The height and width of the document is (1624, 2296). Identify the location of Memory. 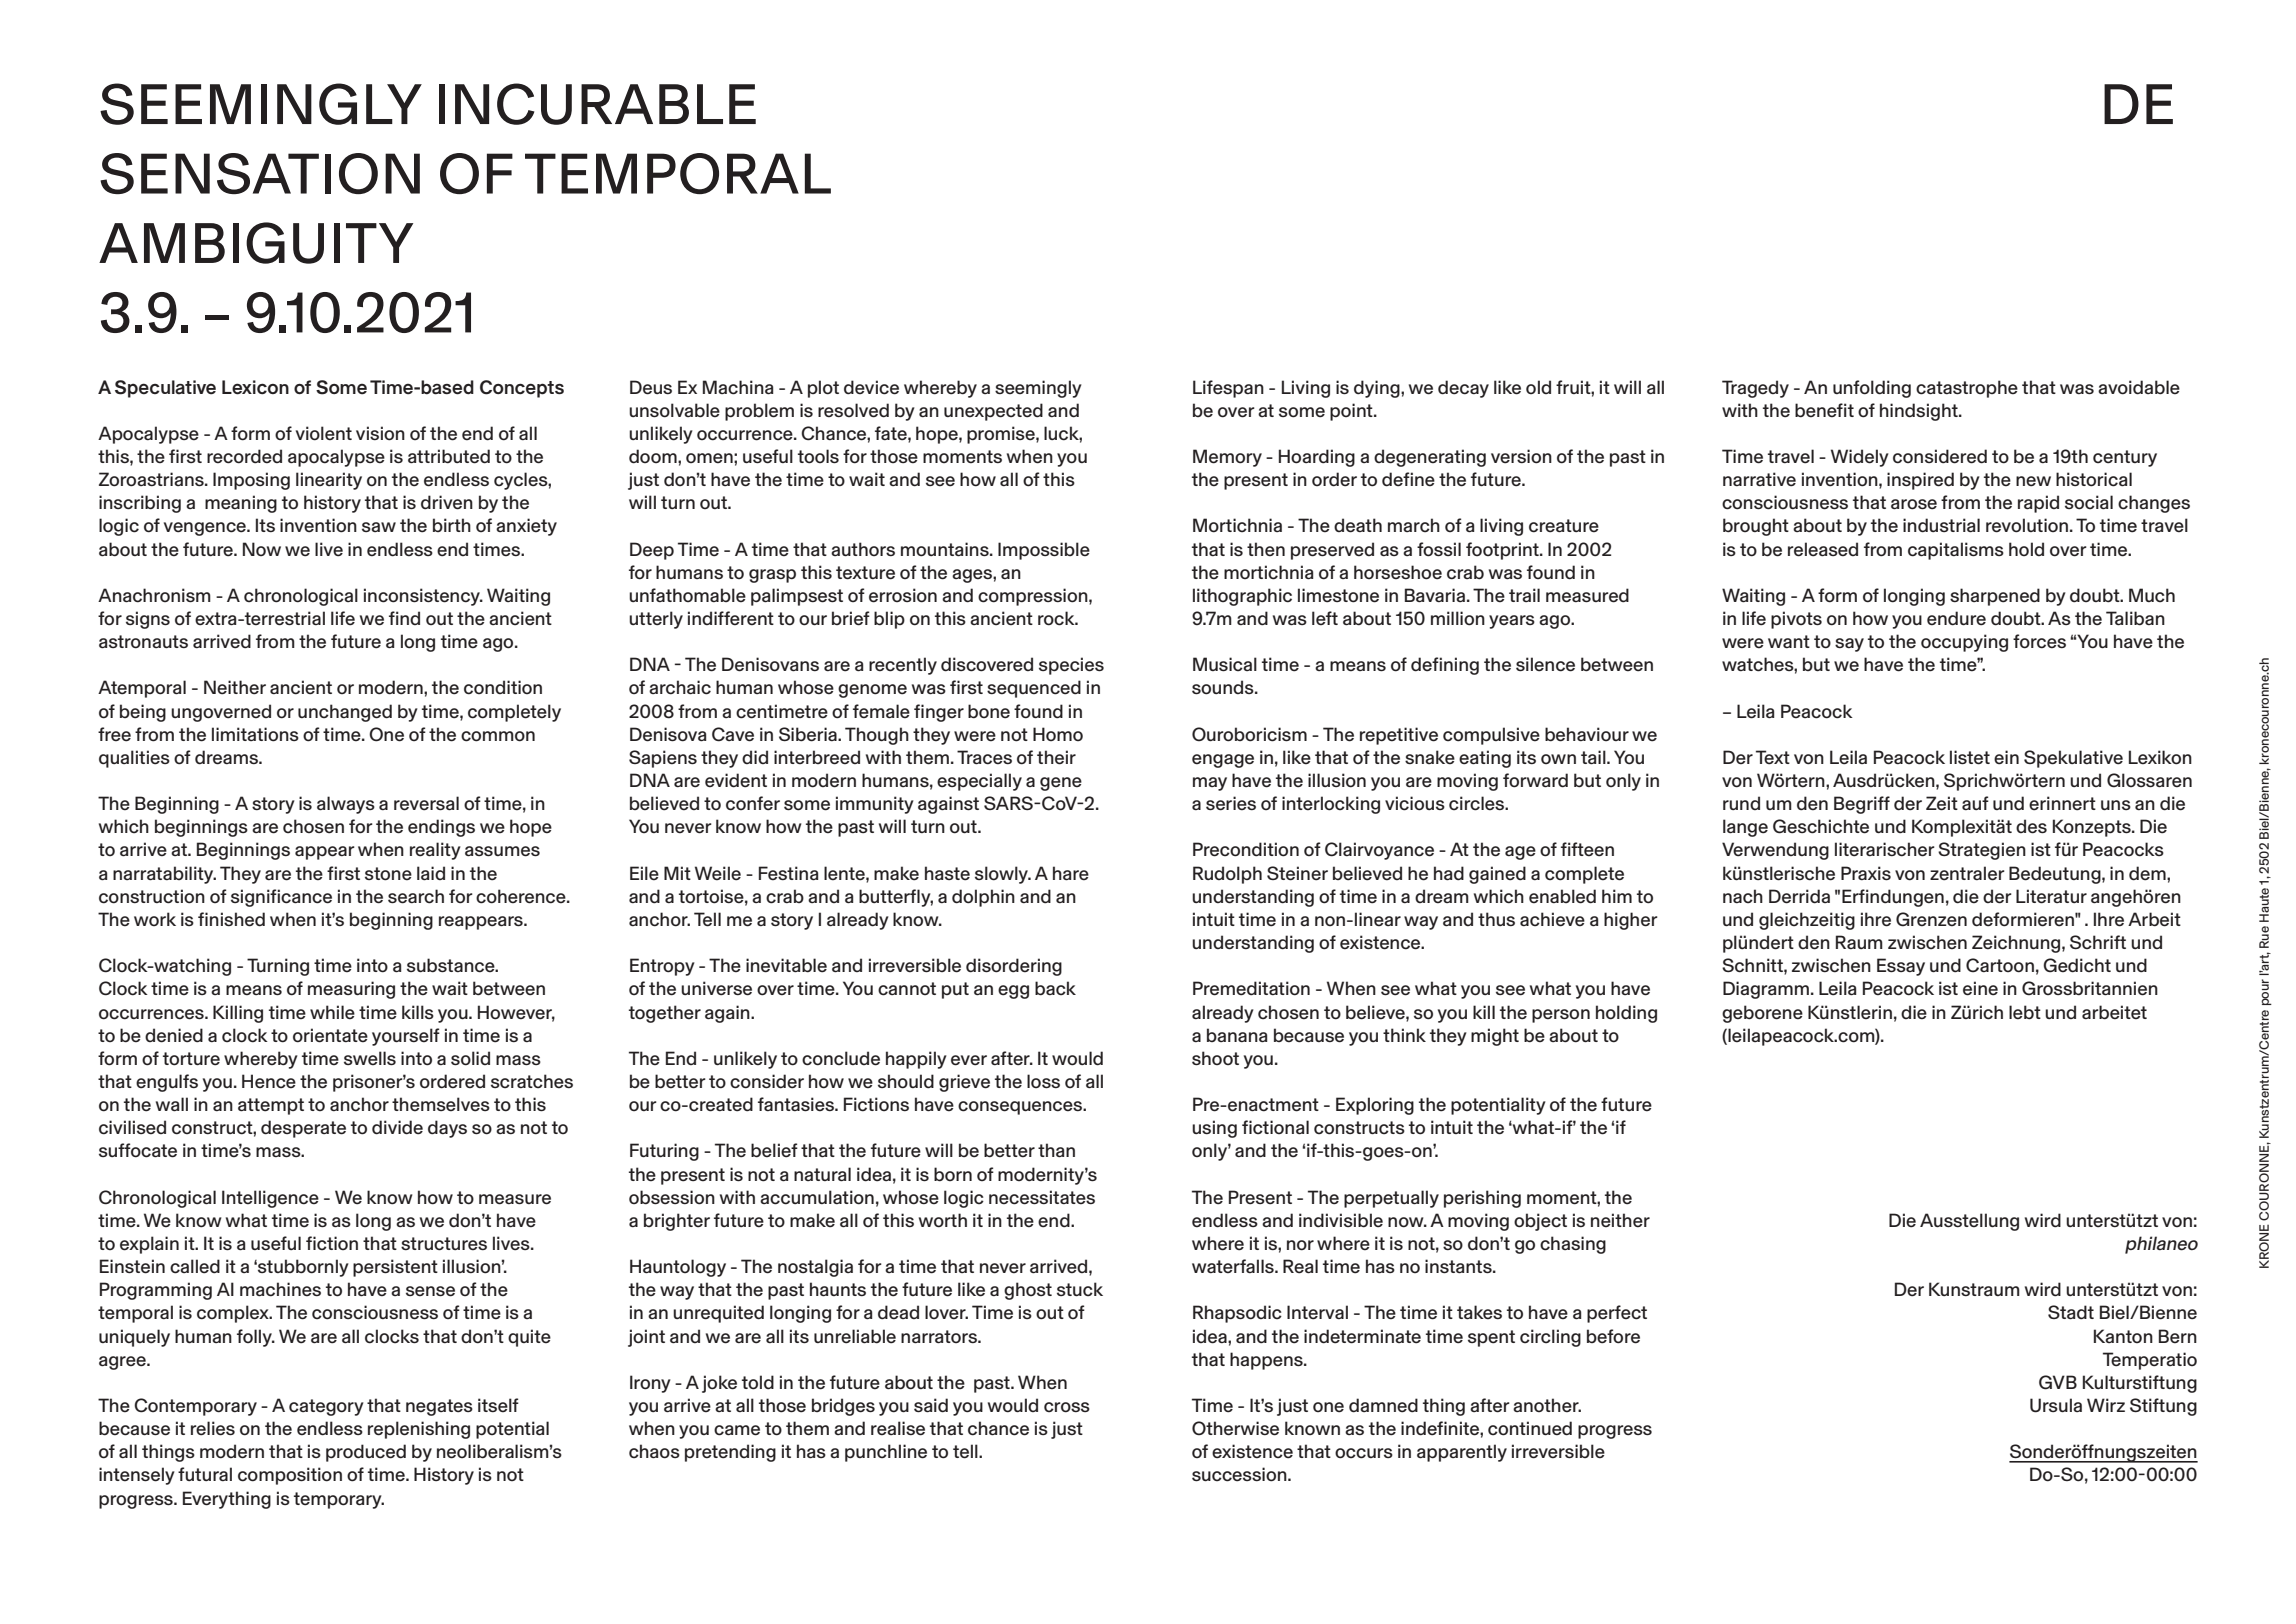
(1227, 458).
